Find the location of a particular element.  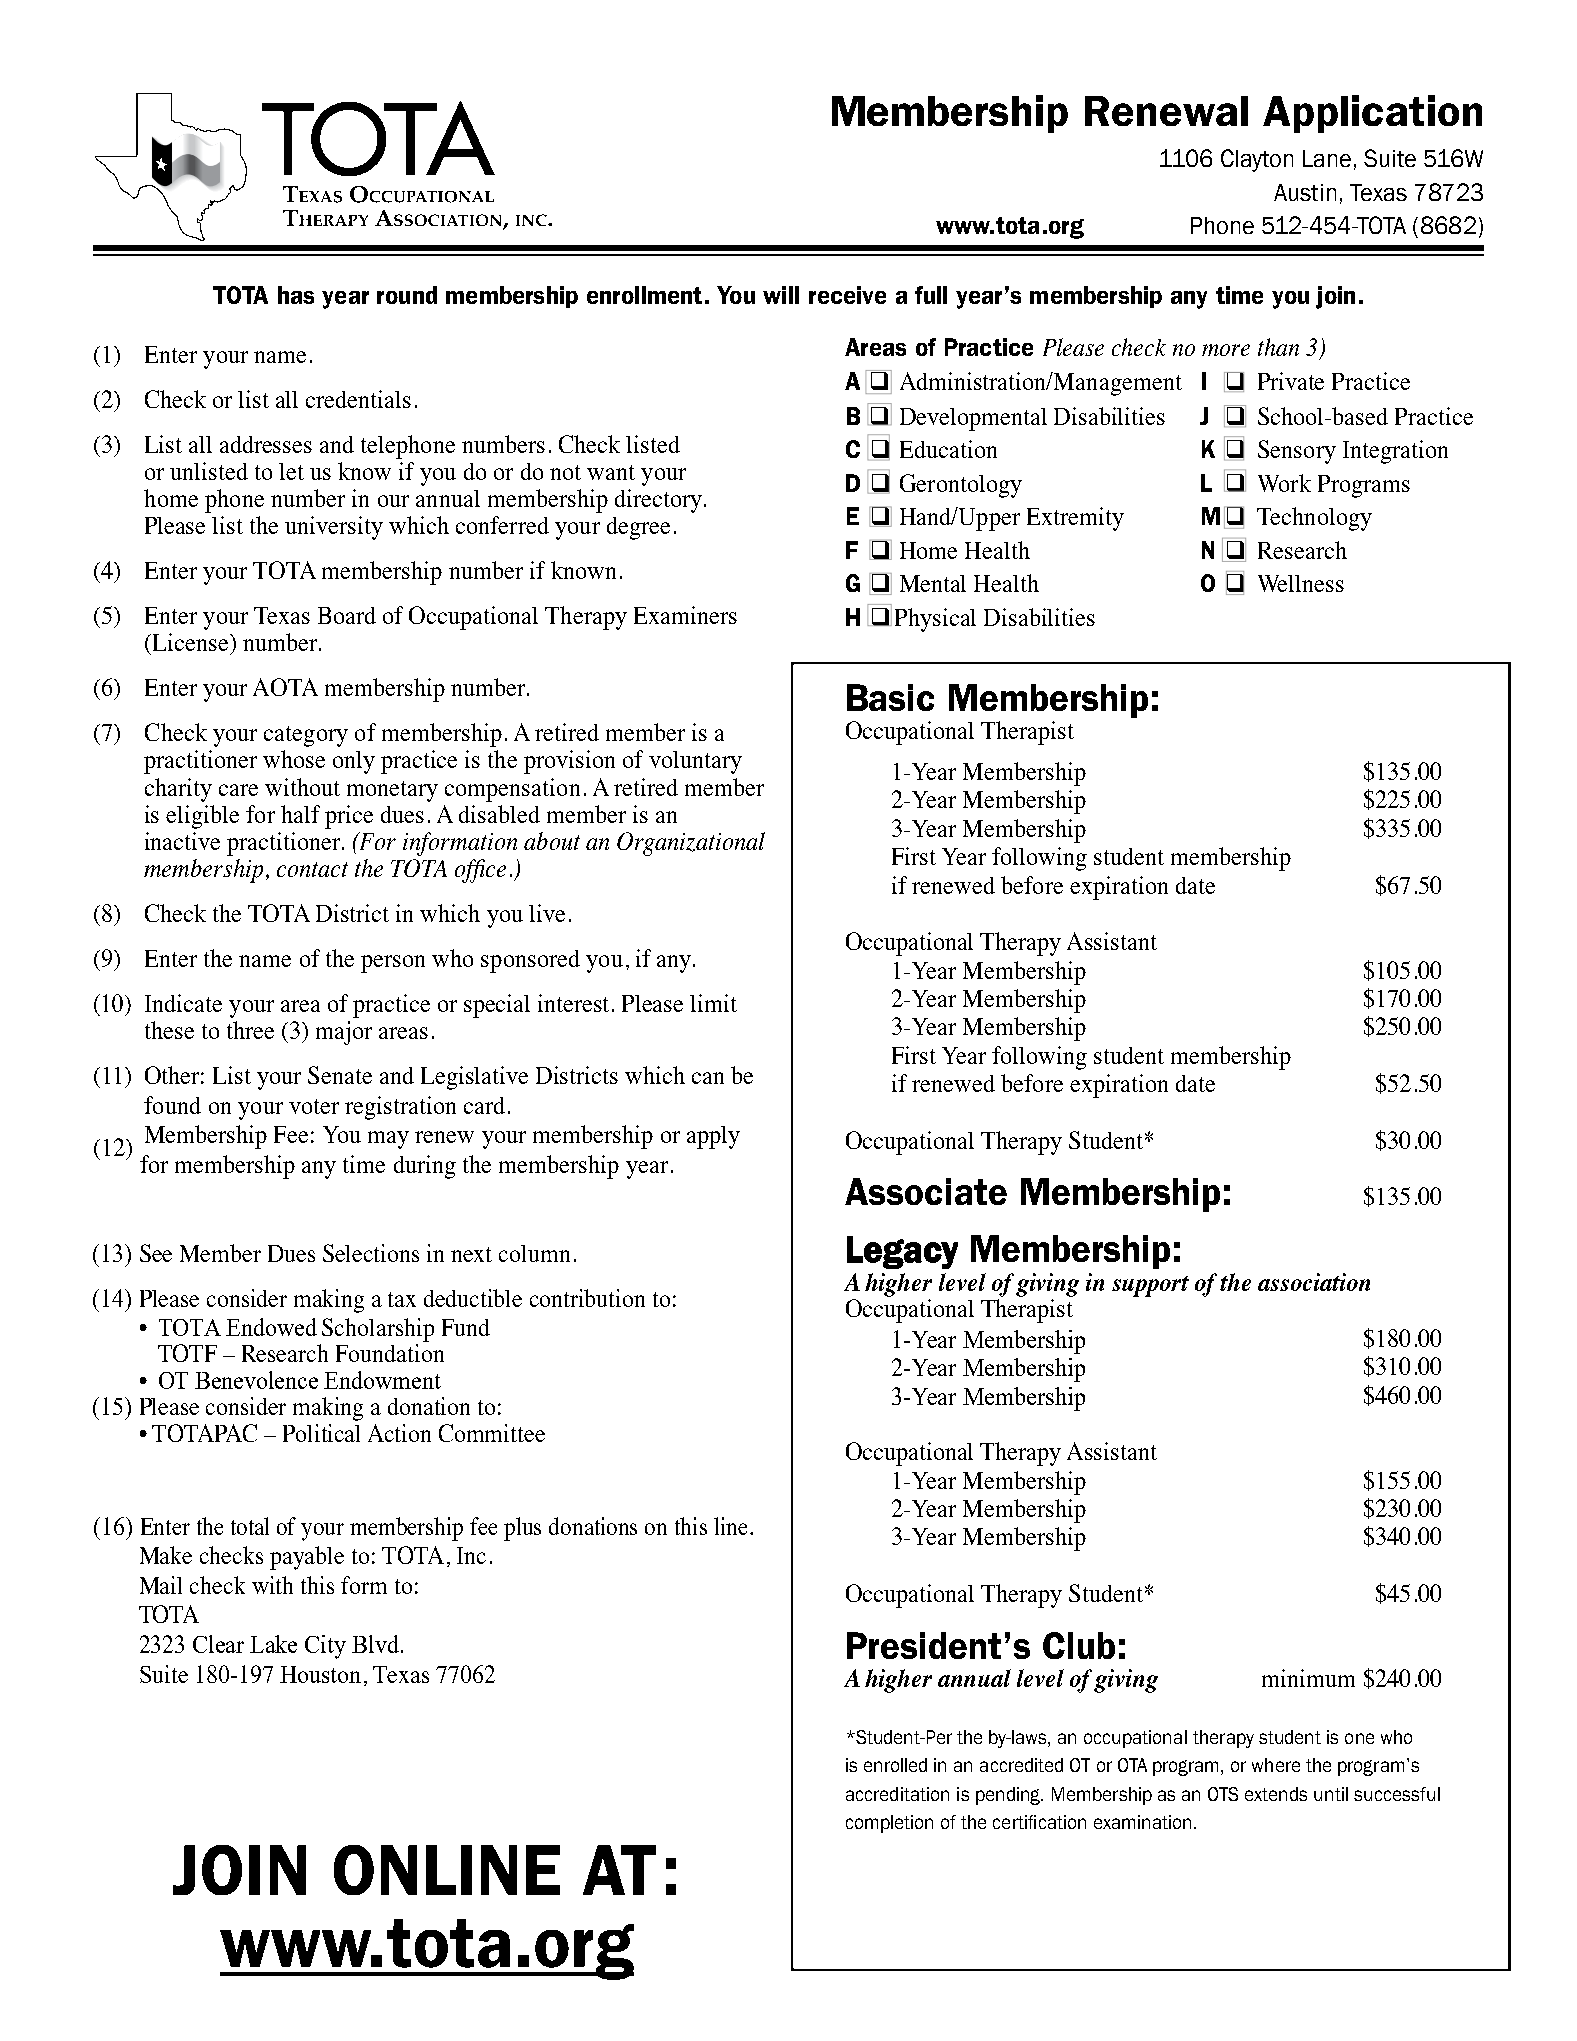

will is located at coordinates (781, 295).
